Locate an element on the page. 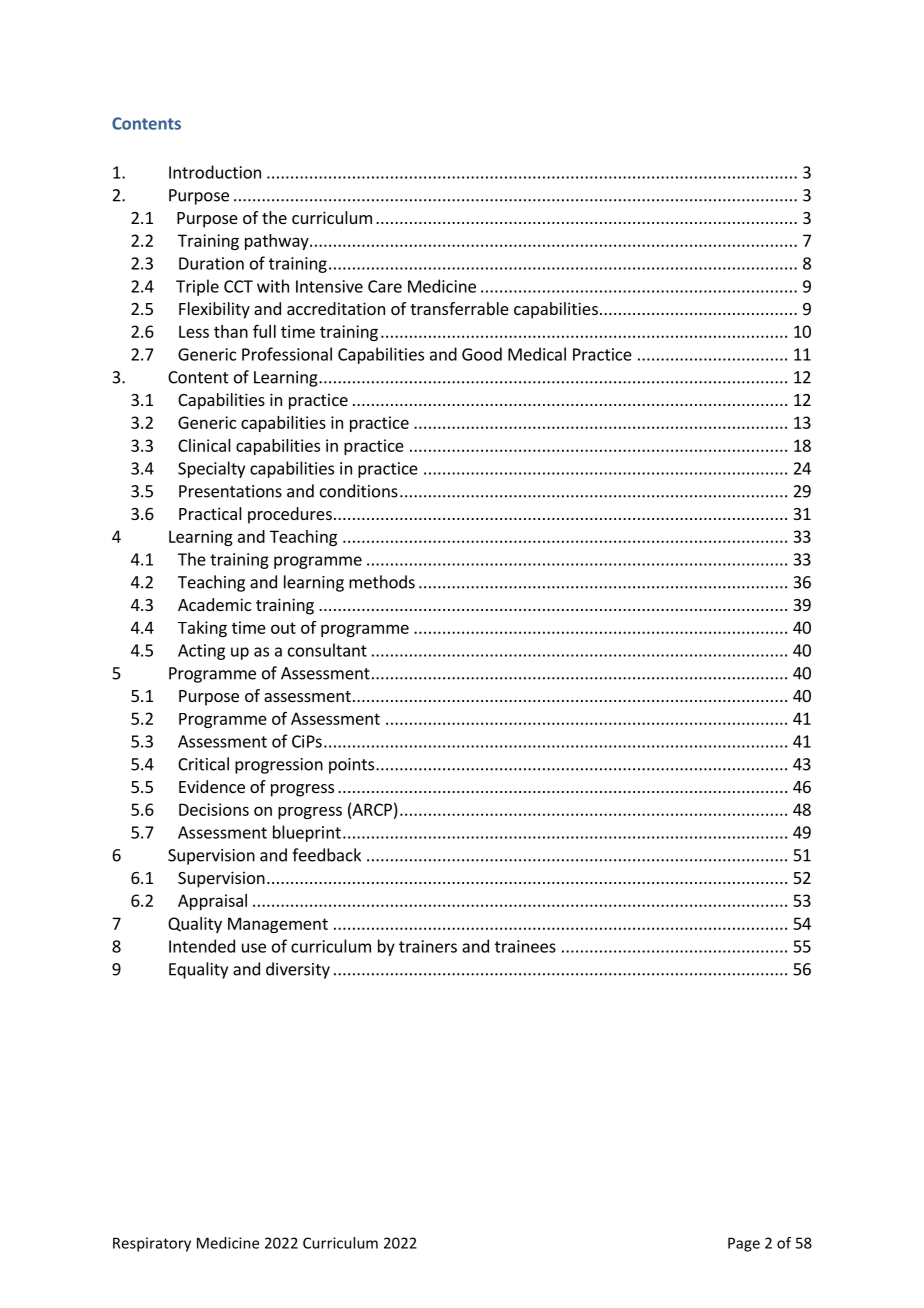  Medical is located at coordinates (537, 354).
